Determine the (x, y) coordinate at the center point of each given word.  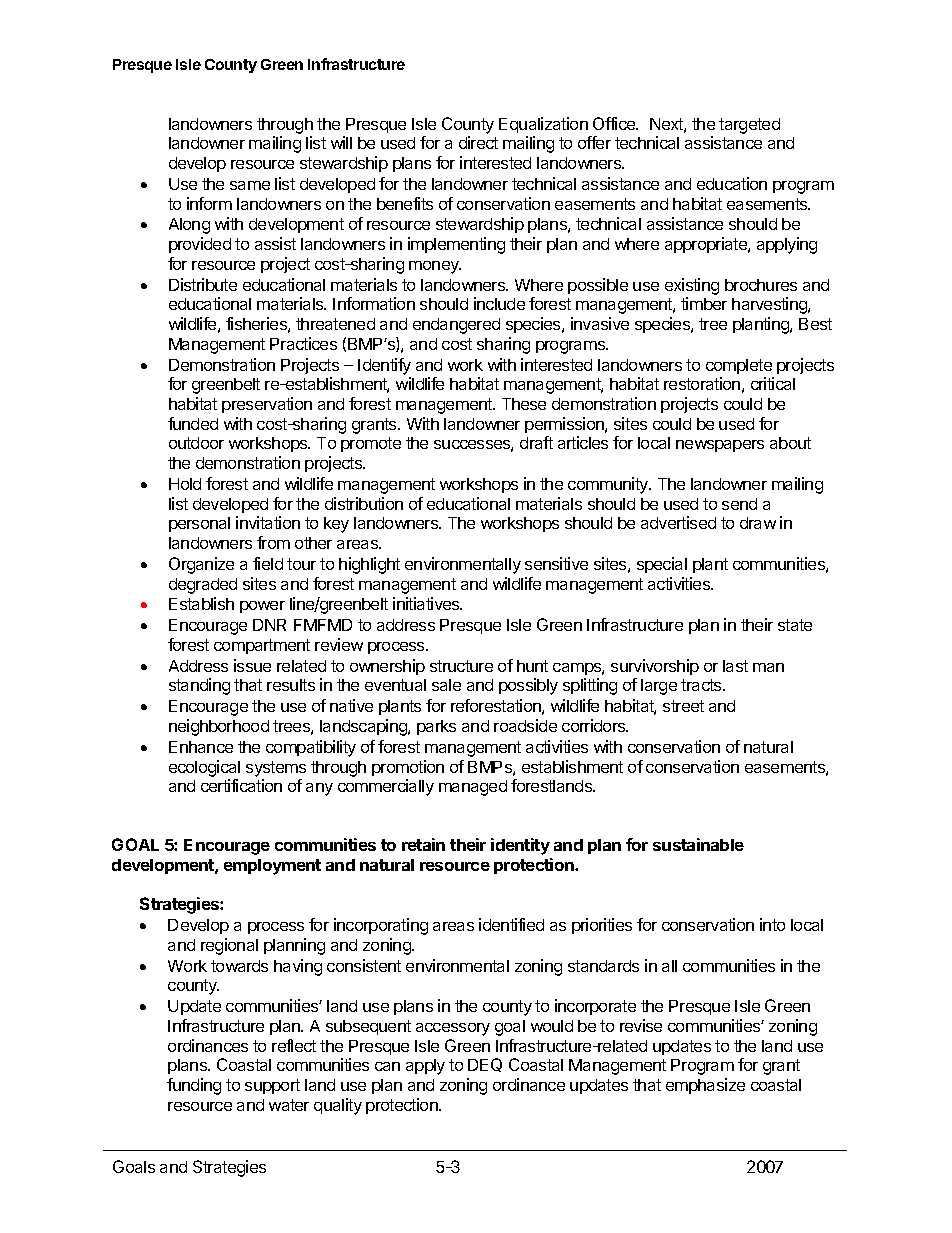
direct (478, 142)
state (795, 625)
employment (272, 867)
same (250, 185)
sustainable (698, 844)
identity (520, 846)
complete (739, 366)
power (262, 607)
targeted (749, 126)
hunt (532, 666)
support (272, 1086)
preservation (267, 405)
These (524, 404)
